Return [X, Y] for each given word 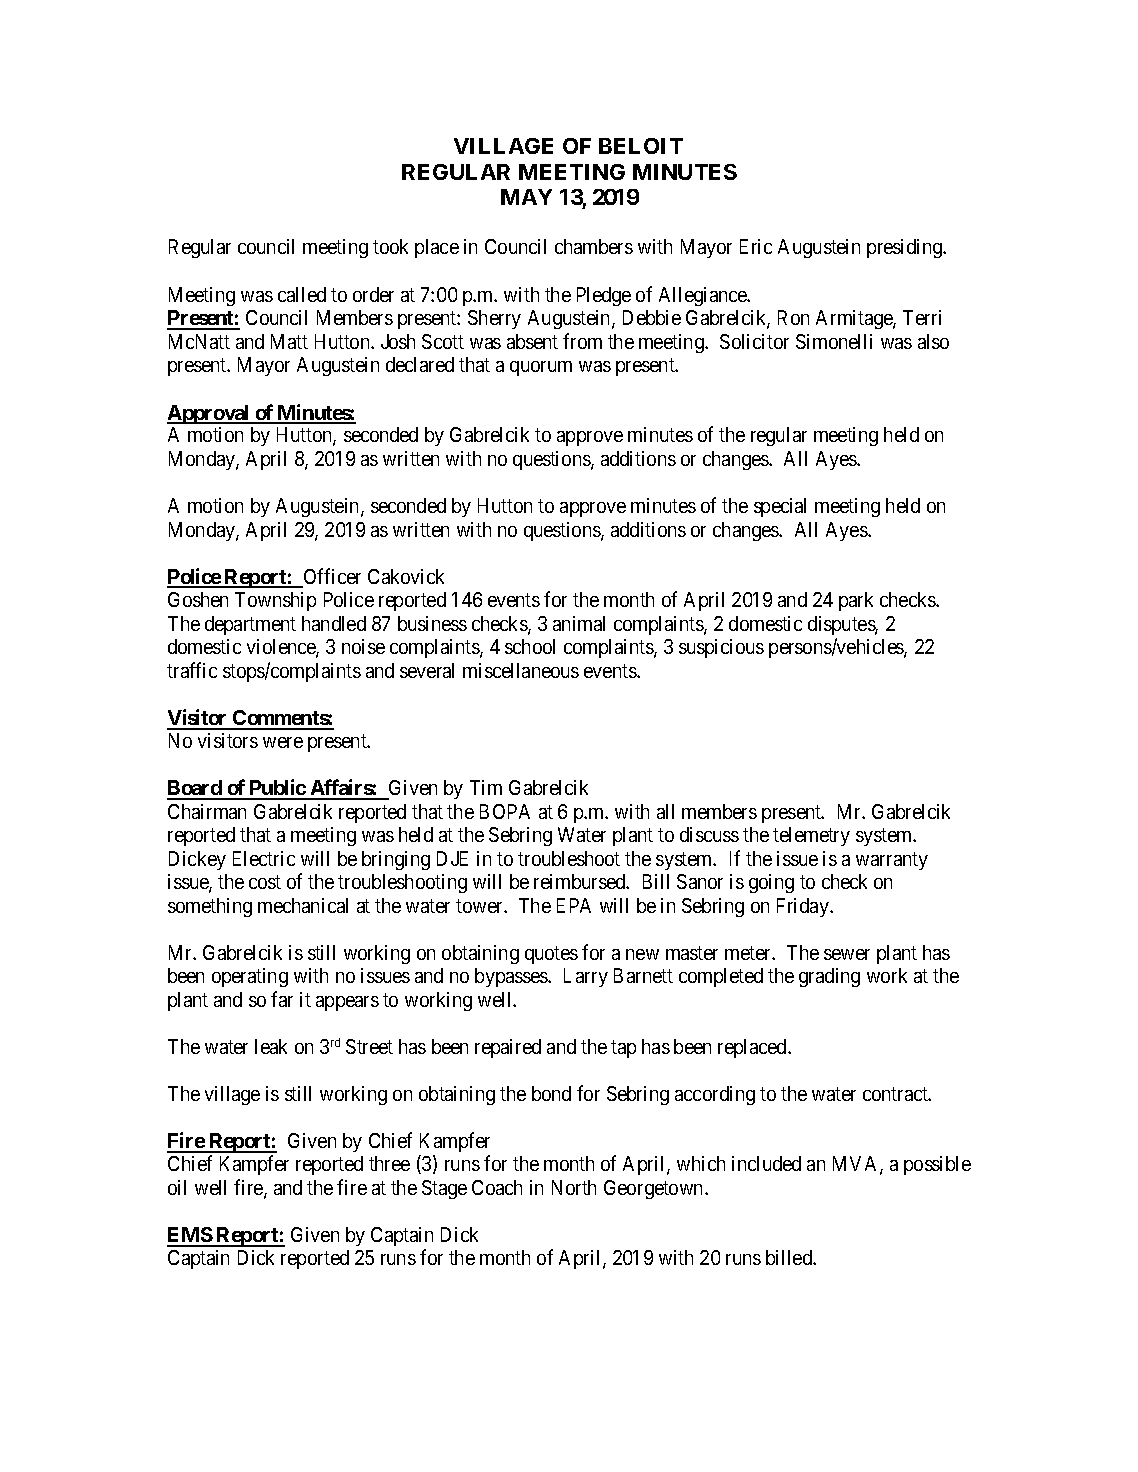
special [780, 507]
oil [177, 1187]
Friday [804, 907]
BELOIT [641, 146]
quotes [551, 955]
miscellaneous [521, 670]
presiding [906, 248]
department [250, 625]
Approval [209, 414]
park [856, 601]
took [390, 246]
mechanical [303, 905]
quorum [541, 368]
